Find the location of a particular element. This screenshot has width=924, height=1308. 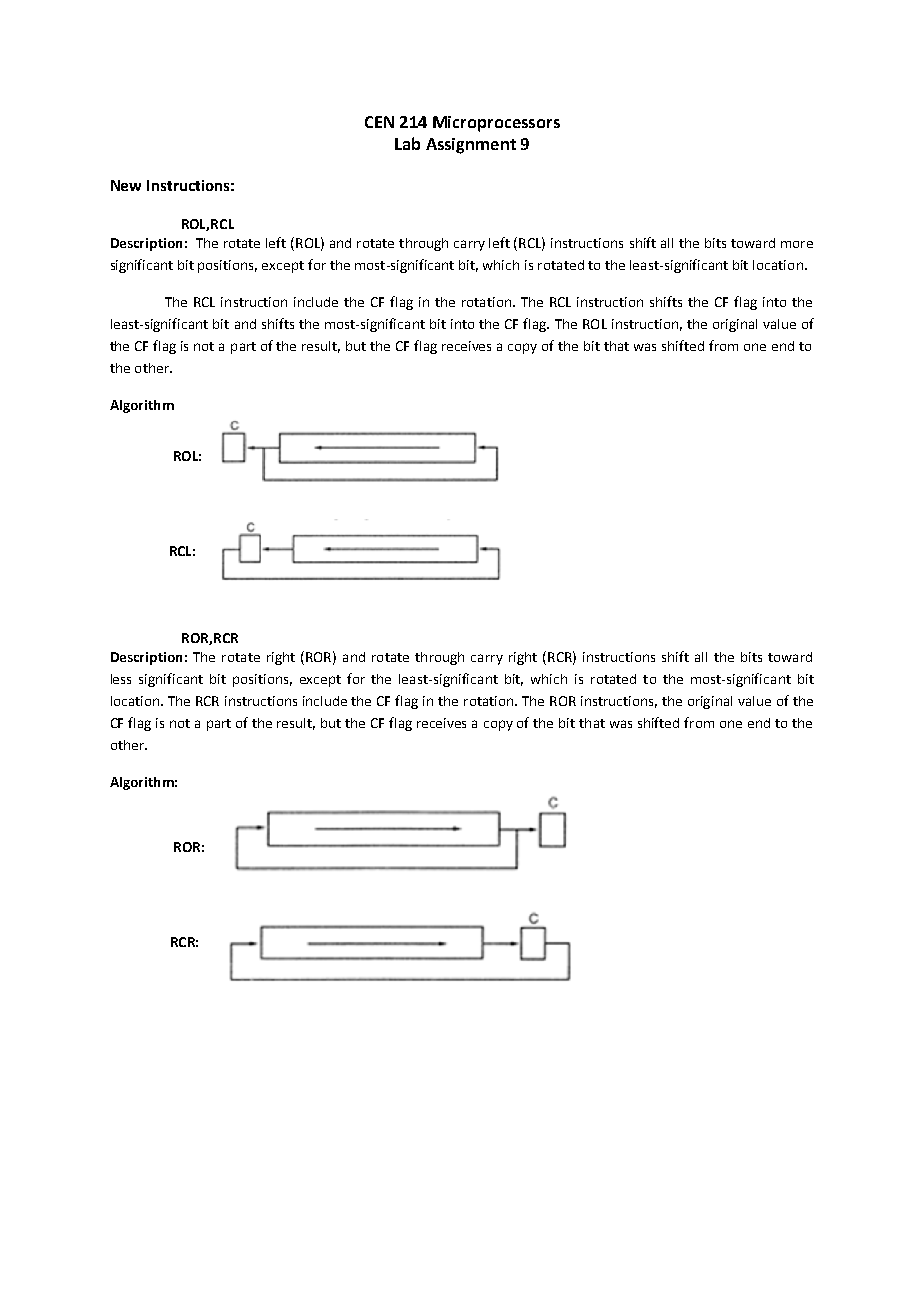

Lab is located at coordinates (407, 143).
